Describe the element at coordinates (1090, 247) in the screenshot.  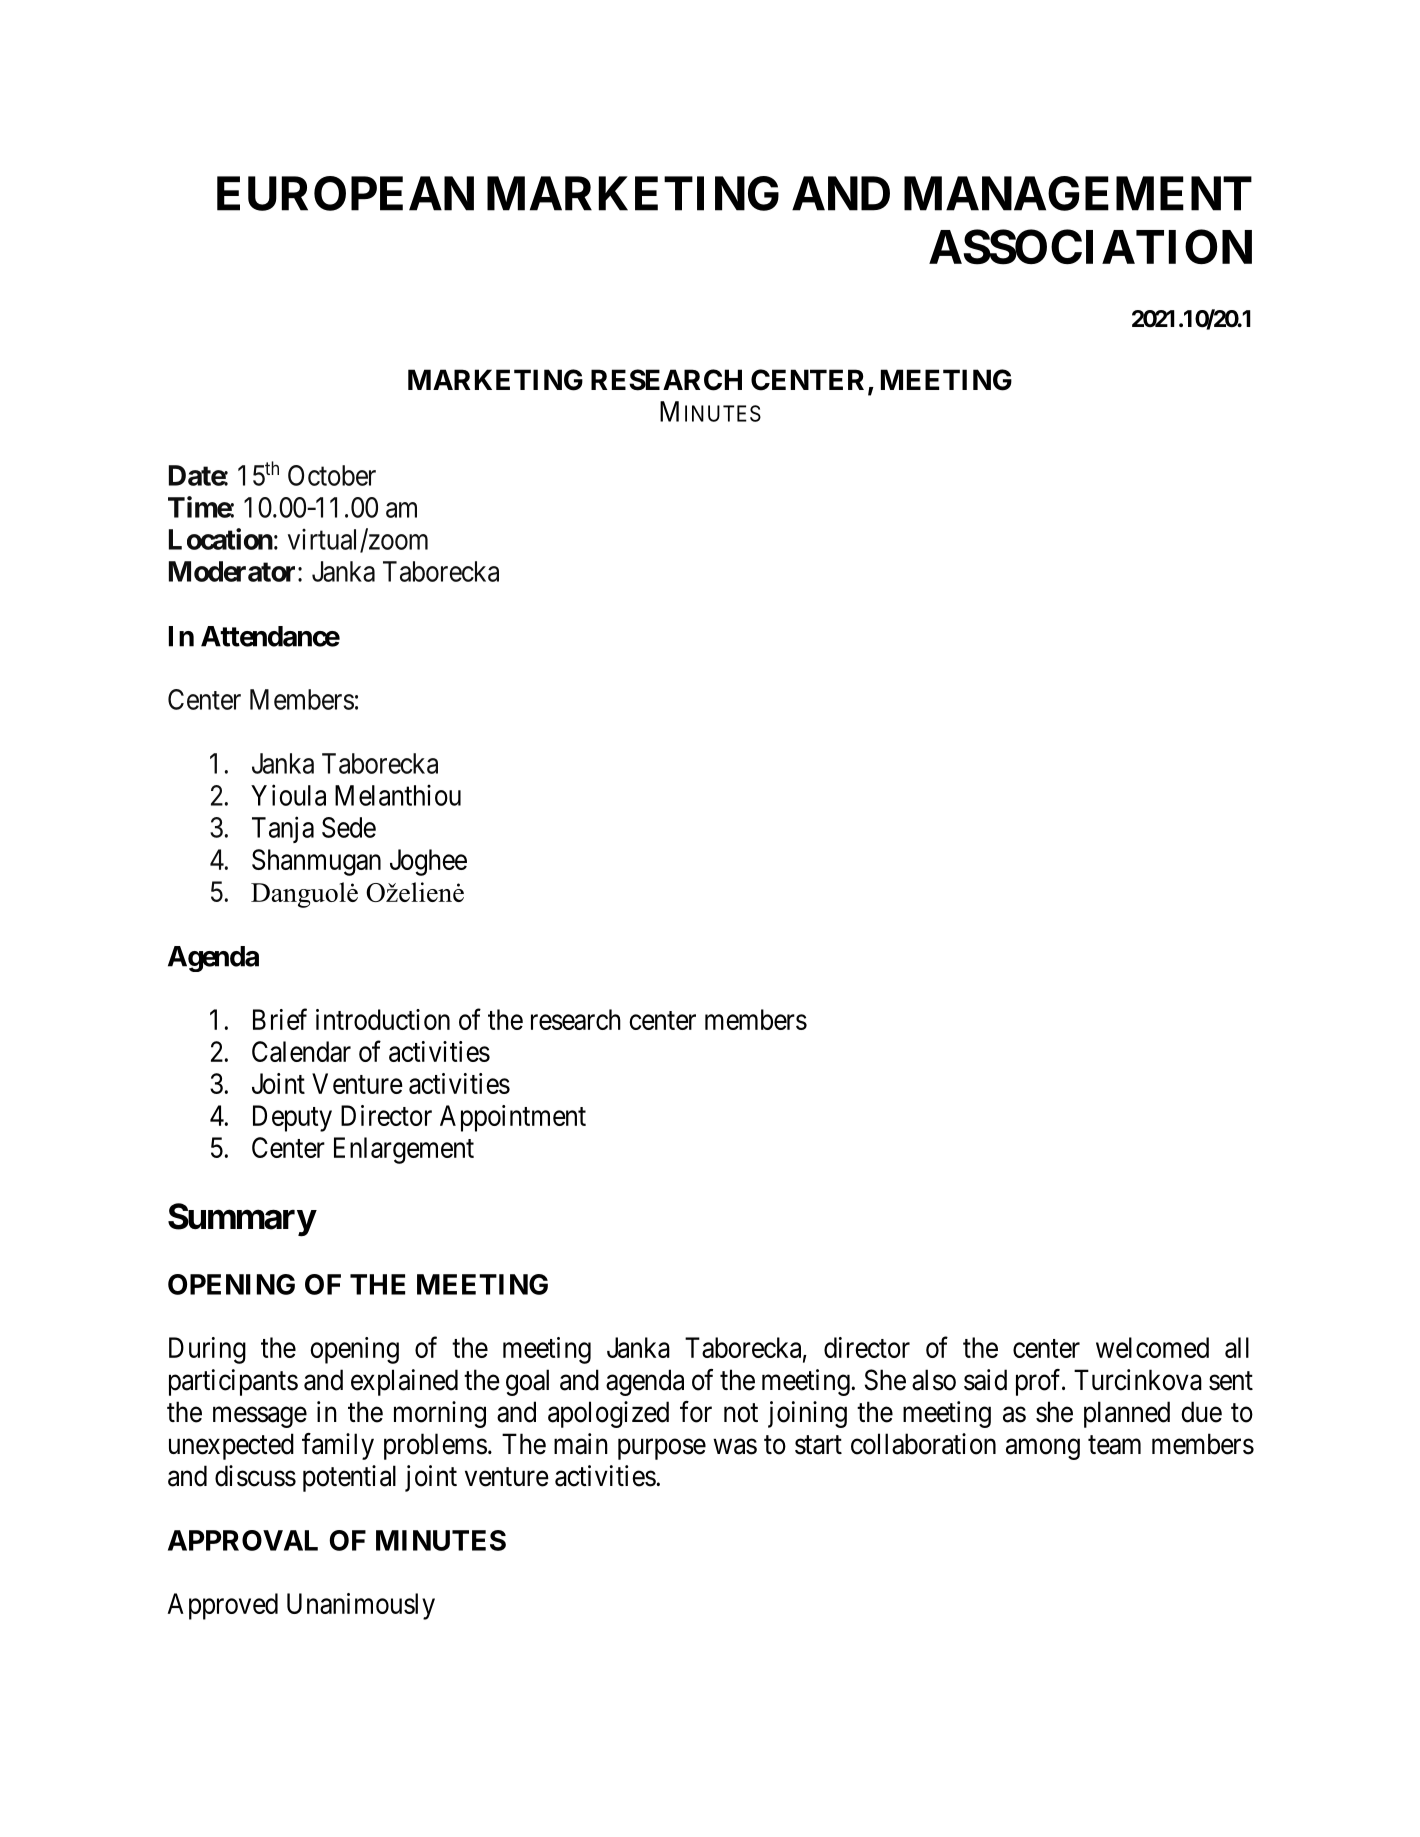
I see `ASSOCIATION` at that location.
